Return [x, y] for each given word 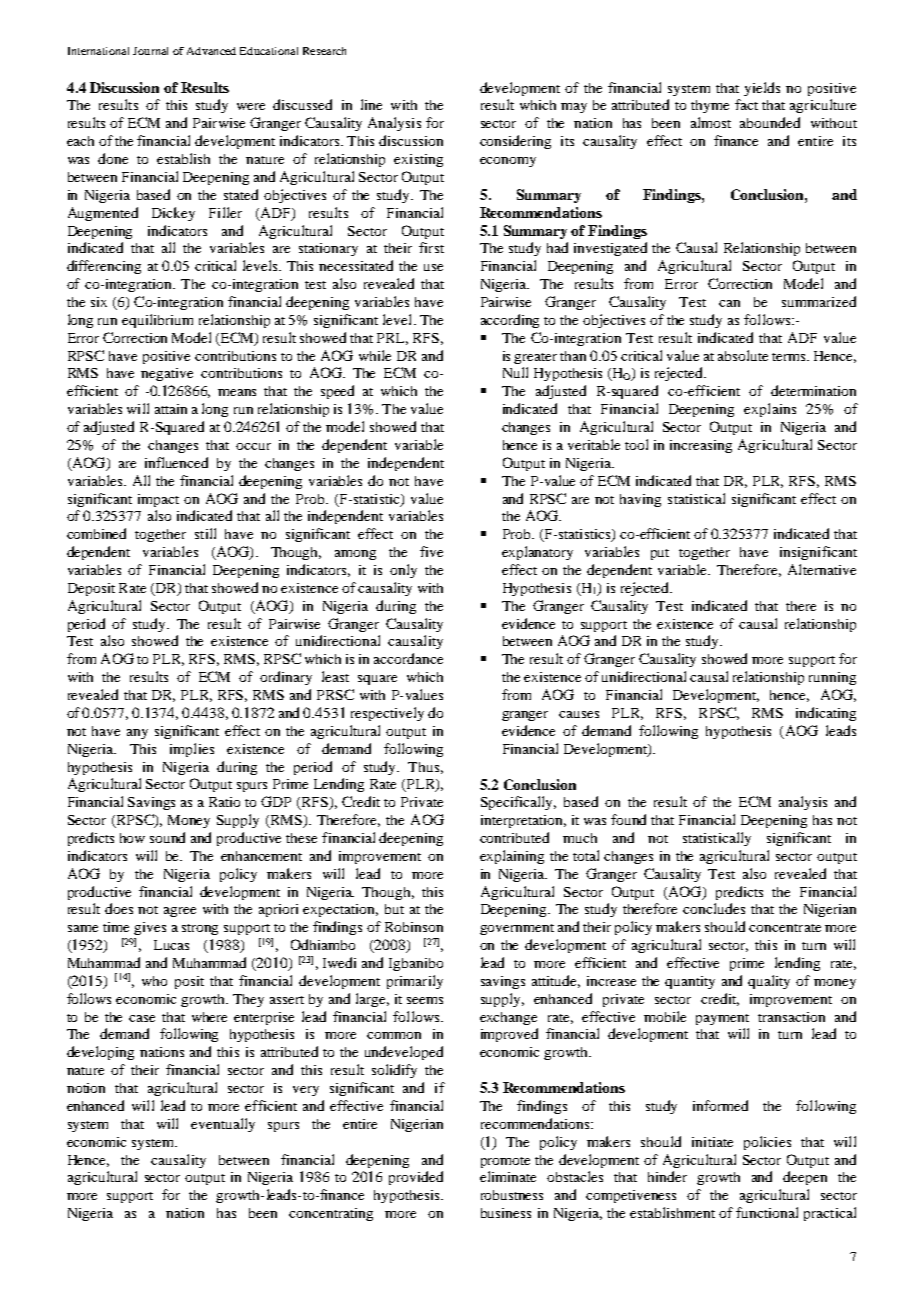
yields [762, 89]
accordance [408, 658]
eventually [223, 1125]
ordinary [286, 678]
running [832, 678]
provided [416, 1178]
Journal [150, 51]
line [371, 104]
